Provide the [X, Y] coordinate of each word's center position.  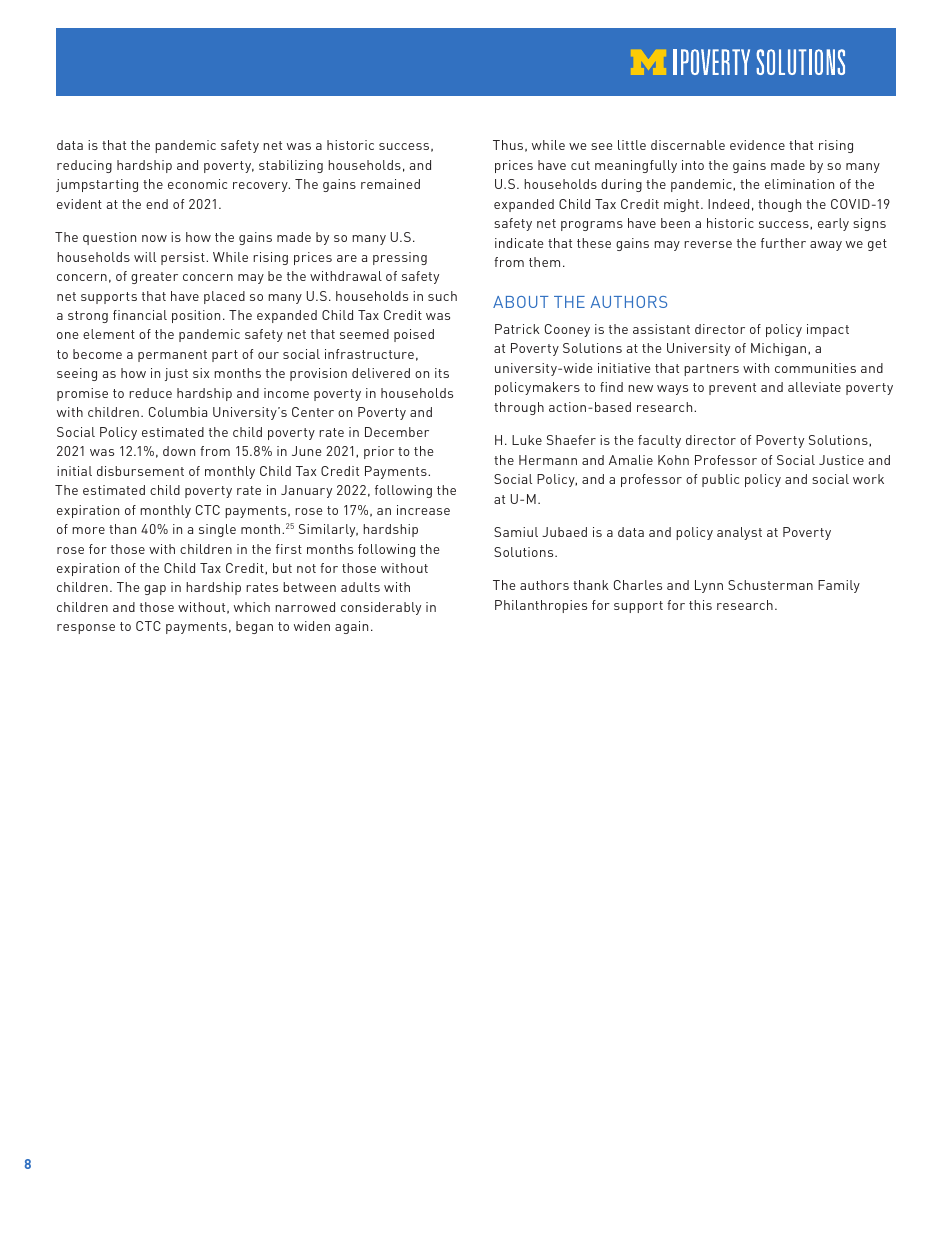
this [700, 605]
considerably [381, 608]
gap [155, 590]
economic [197, 184]
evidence [757, 145]
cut [580, 165]
